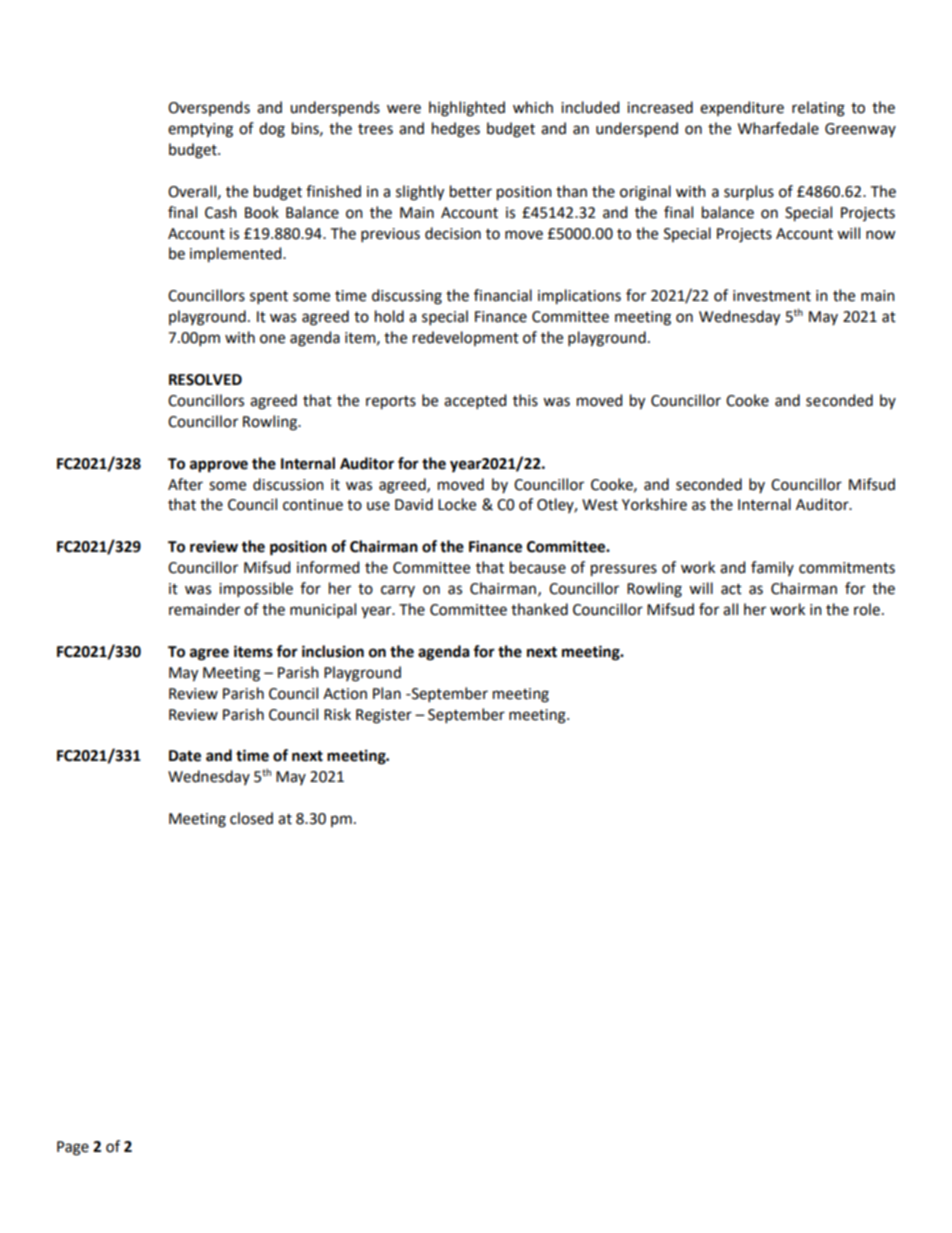 The width and height of the image is (952, 1233). Describe the element at coordinates (772, 568) in the image. I see `family` at that location.
